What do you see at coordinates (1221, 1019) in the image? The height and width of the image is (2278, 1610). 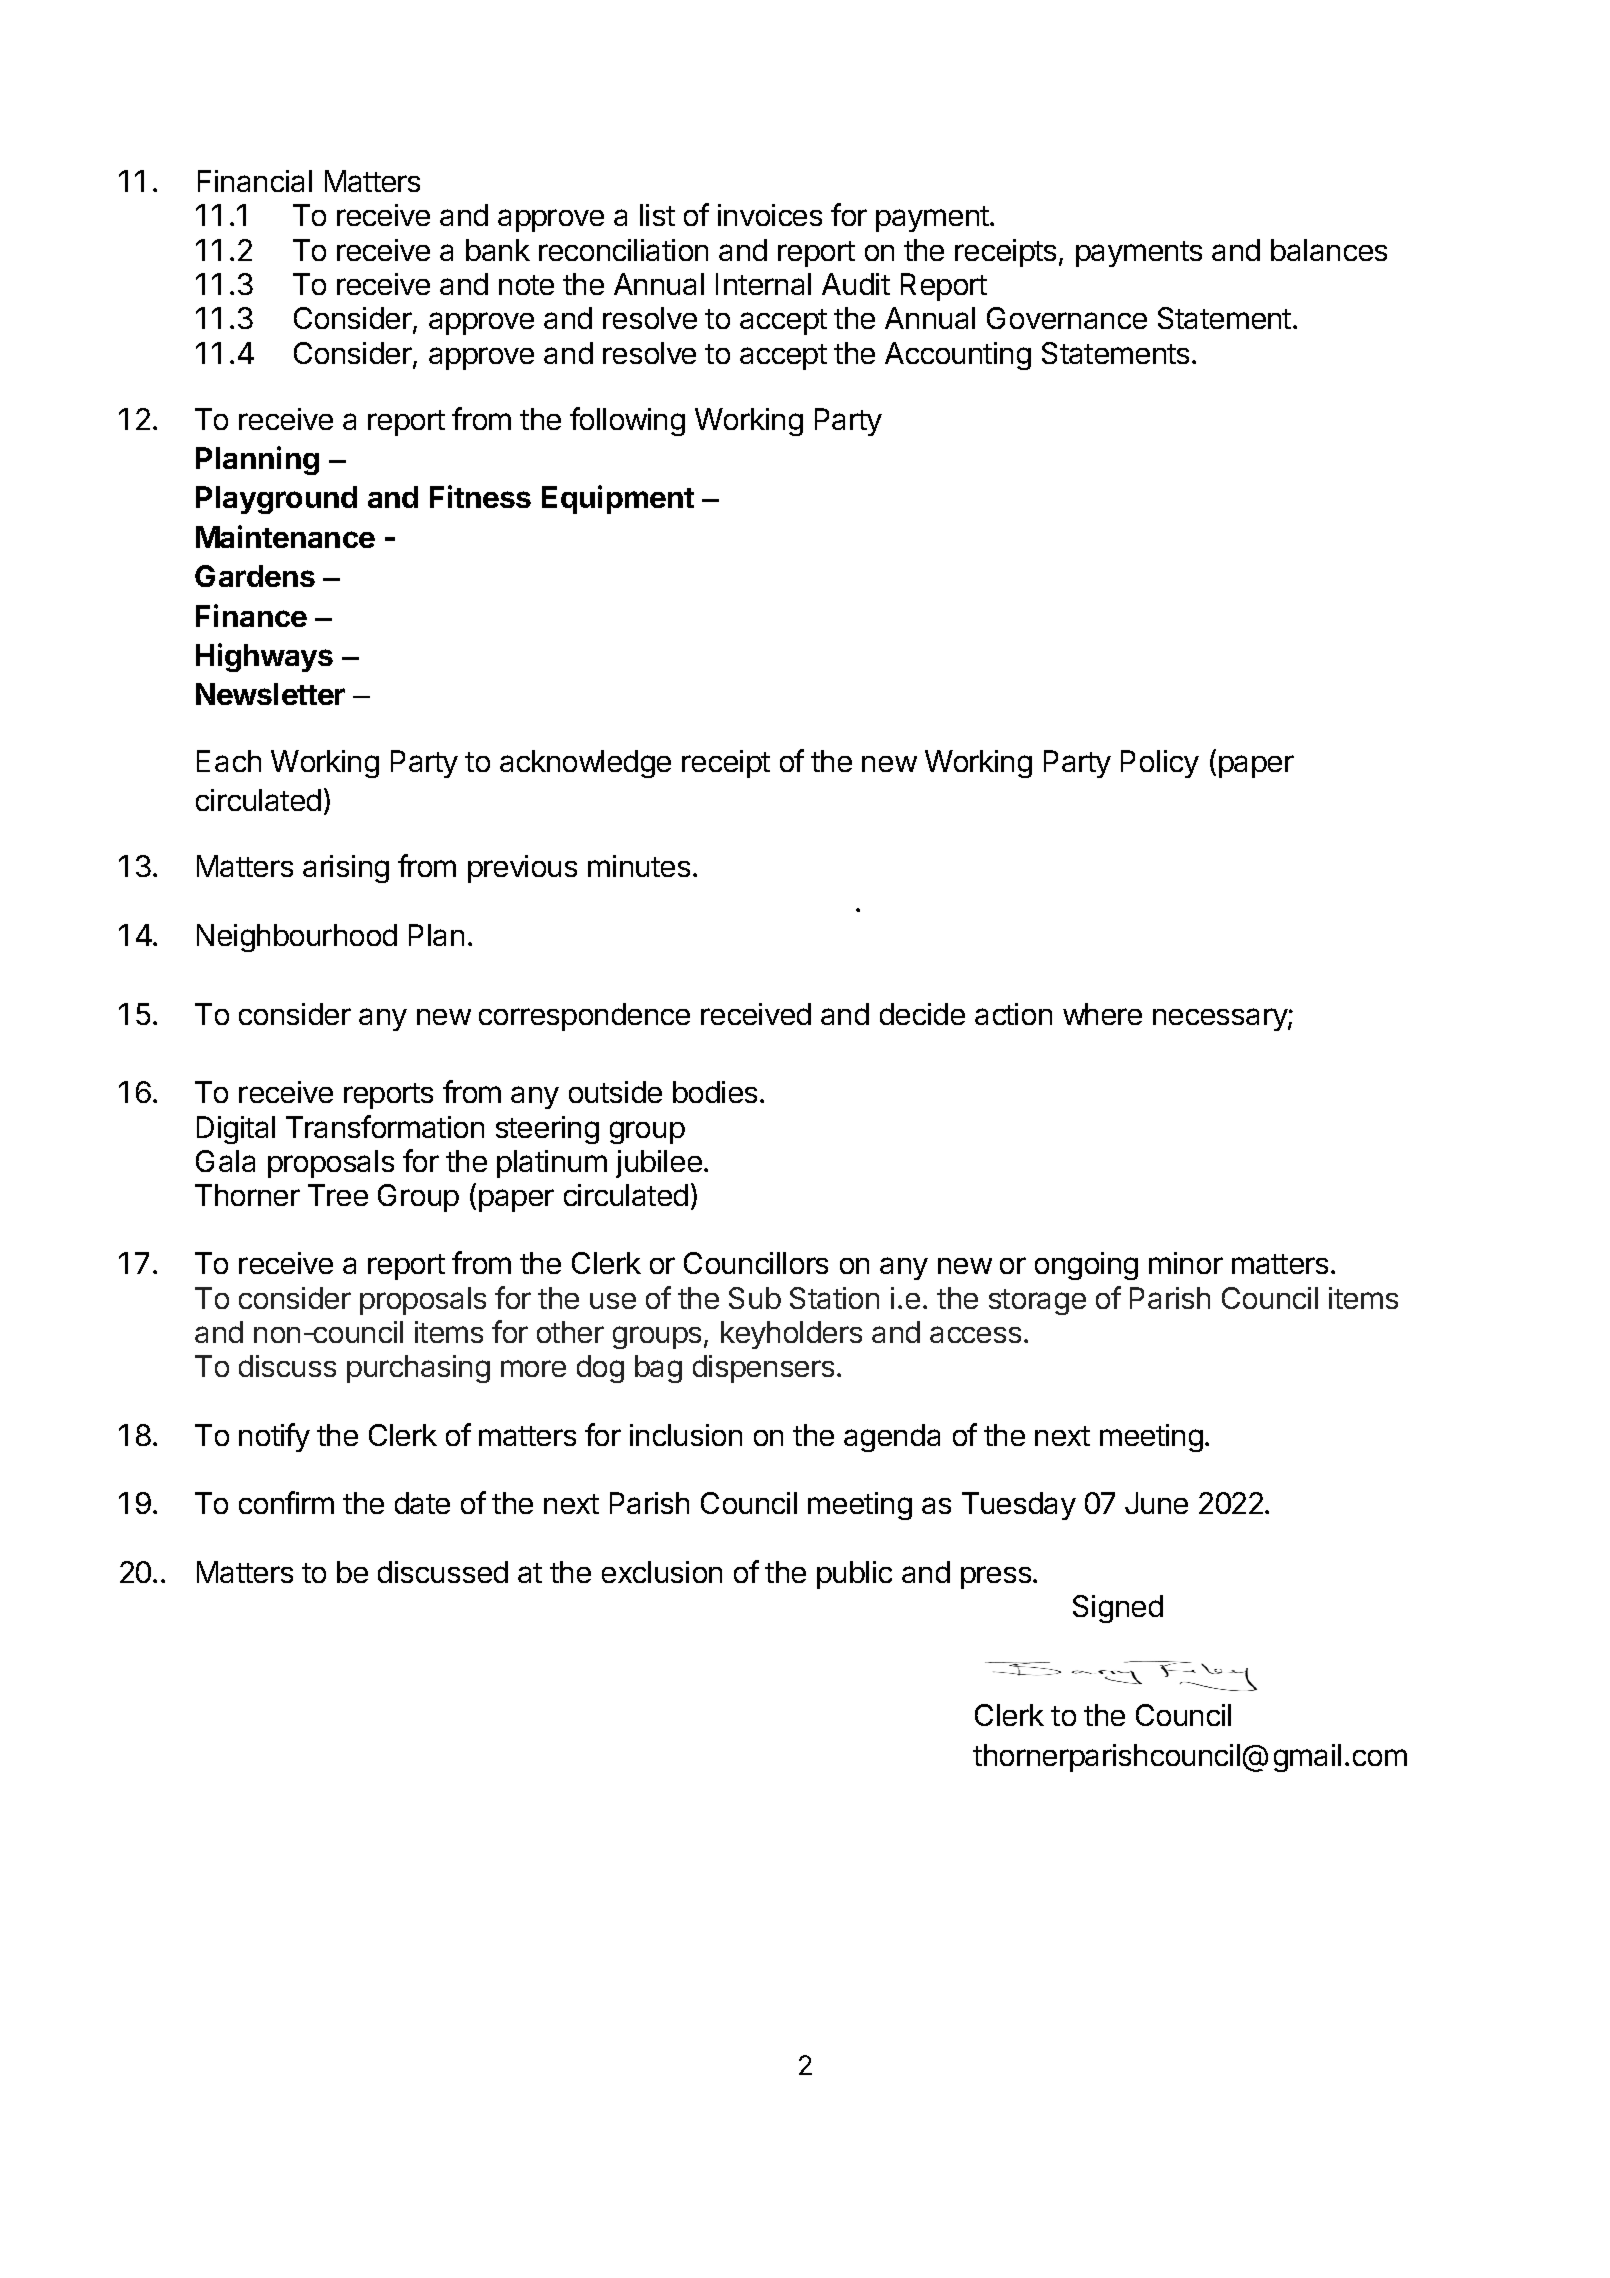 I see `necessary` at bounding box center [1221, 1019].
